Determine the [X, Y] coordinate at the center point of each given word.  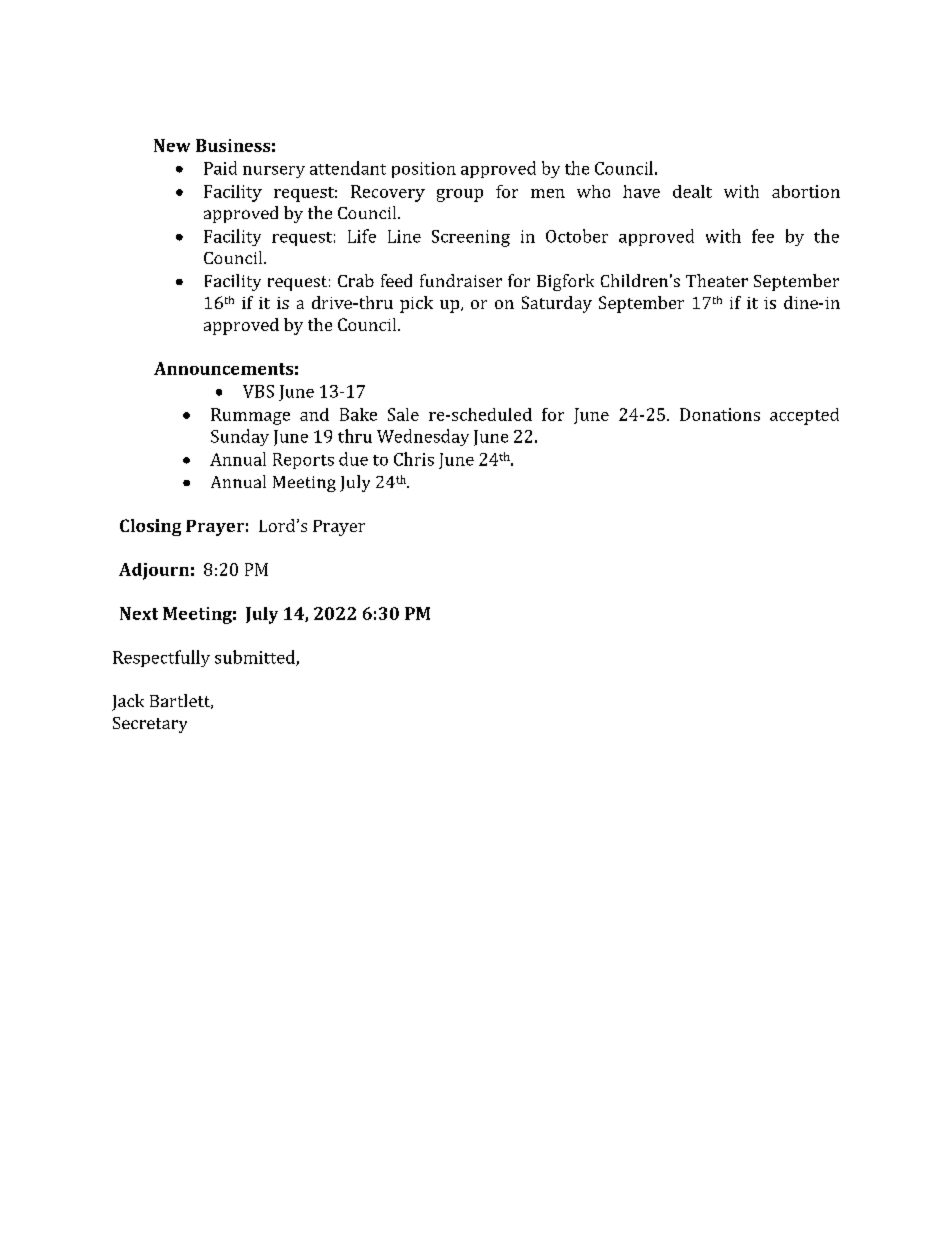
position [424, 170]
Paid [220, 168]
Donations [720, 414]
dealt [692, 191]
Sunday [240, 437]
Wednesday [423, 437]
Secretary [150, 725]
